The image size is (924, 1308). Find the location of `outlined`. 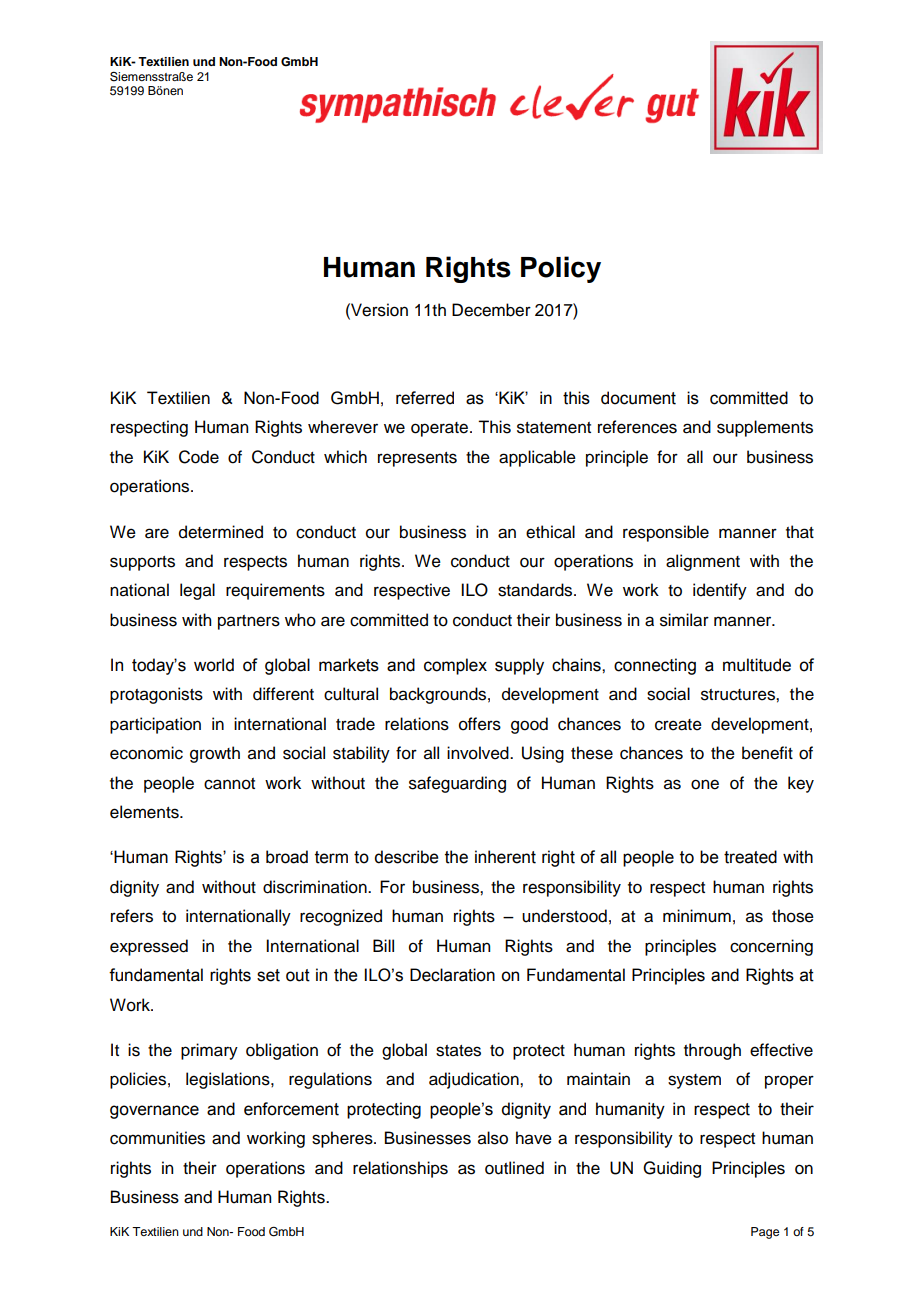

outlined is located at coordinates (514, 1168).
